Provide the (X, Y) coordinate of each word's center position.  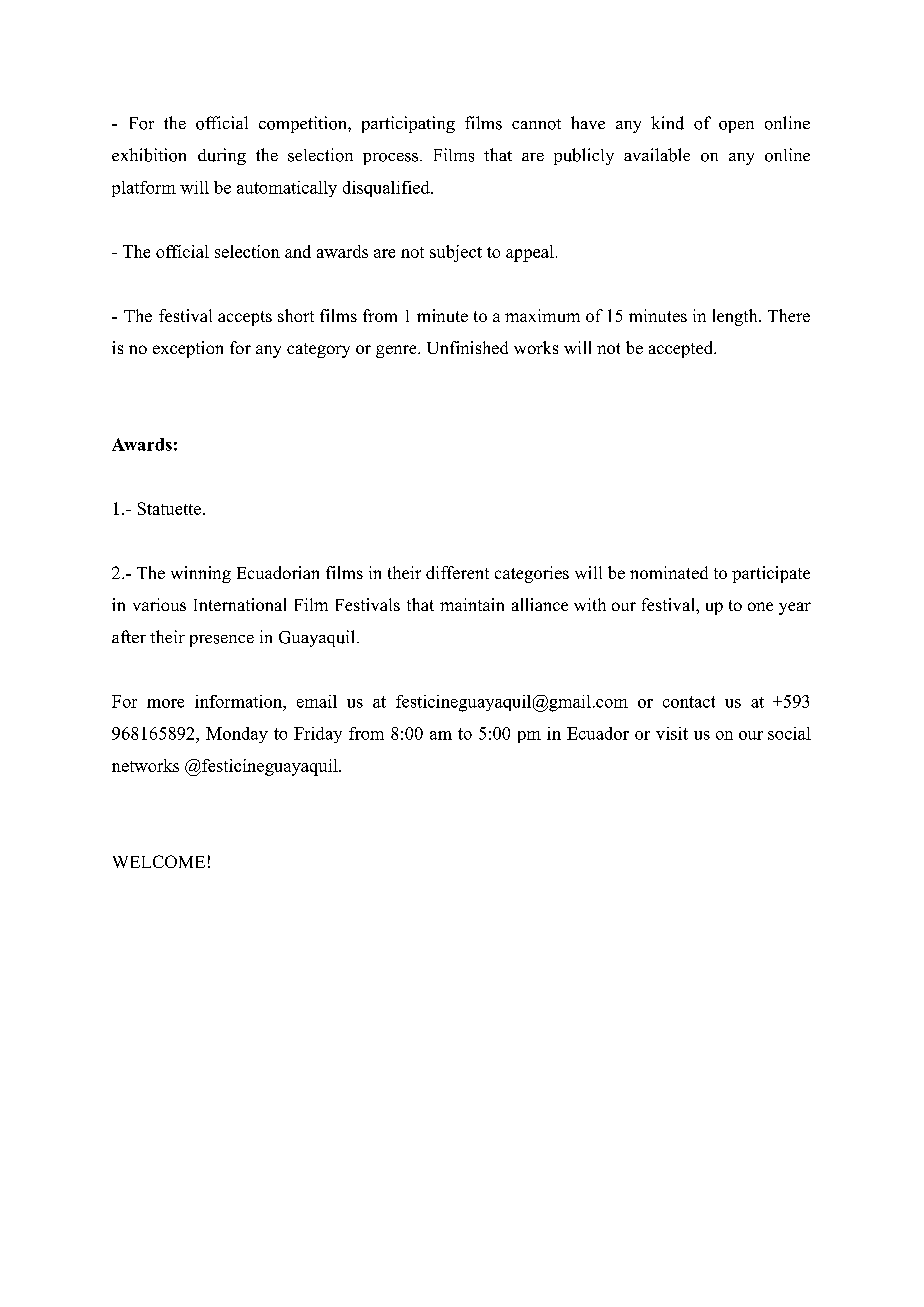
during (222, 156)
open (736, 127)
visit (672, 733)
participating (408, 124)
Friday (318, 735)
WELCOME (159, 861)
